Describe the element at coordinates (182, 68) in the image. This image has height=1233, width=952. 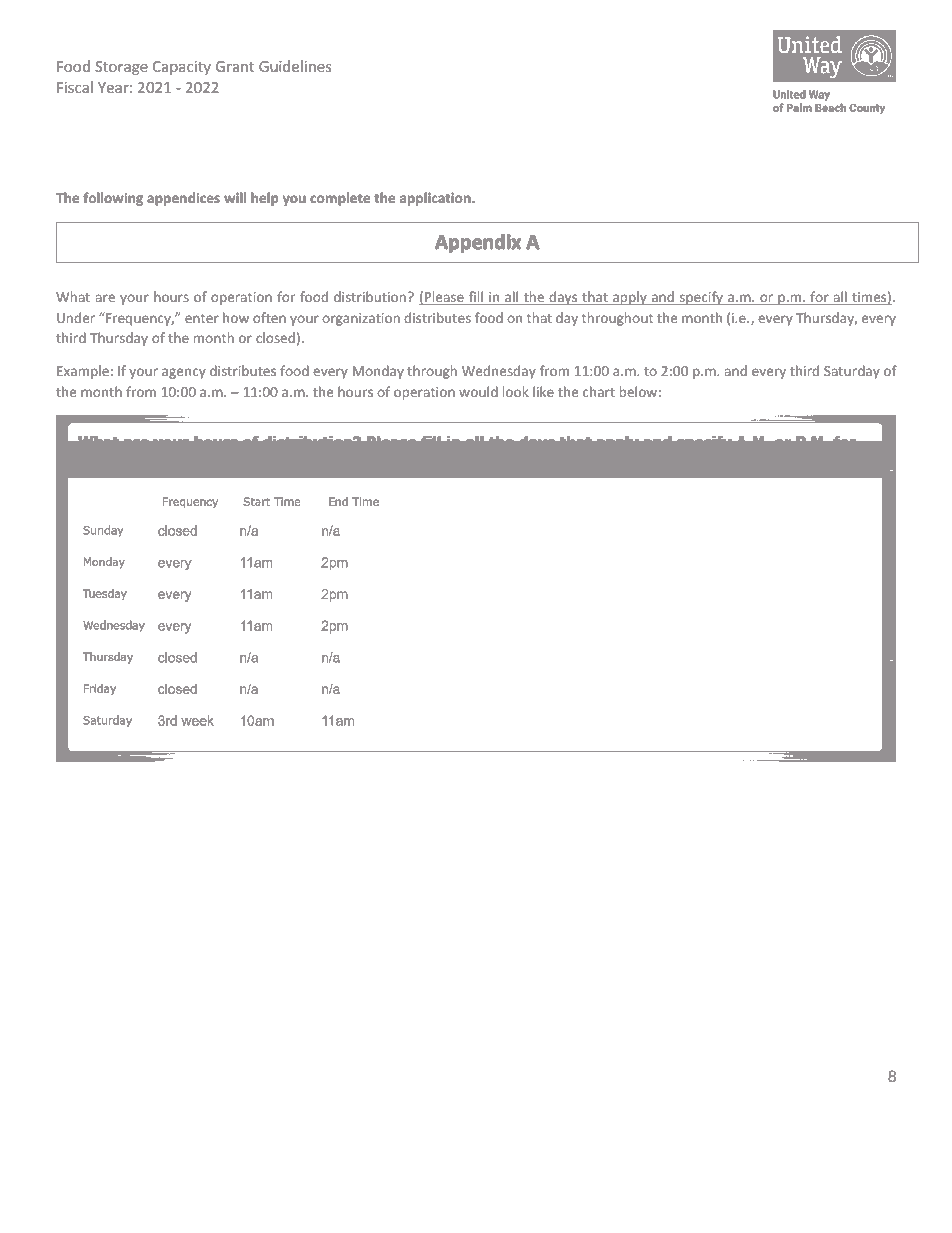
I see `Capacity` at that location.
